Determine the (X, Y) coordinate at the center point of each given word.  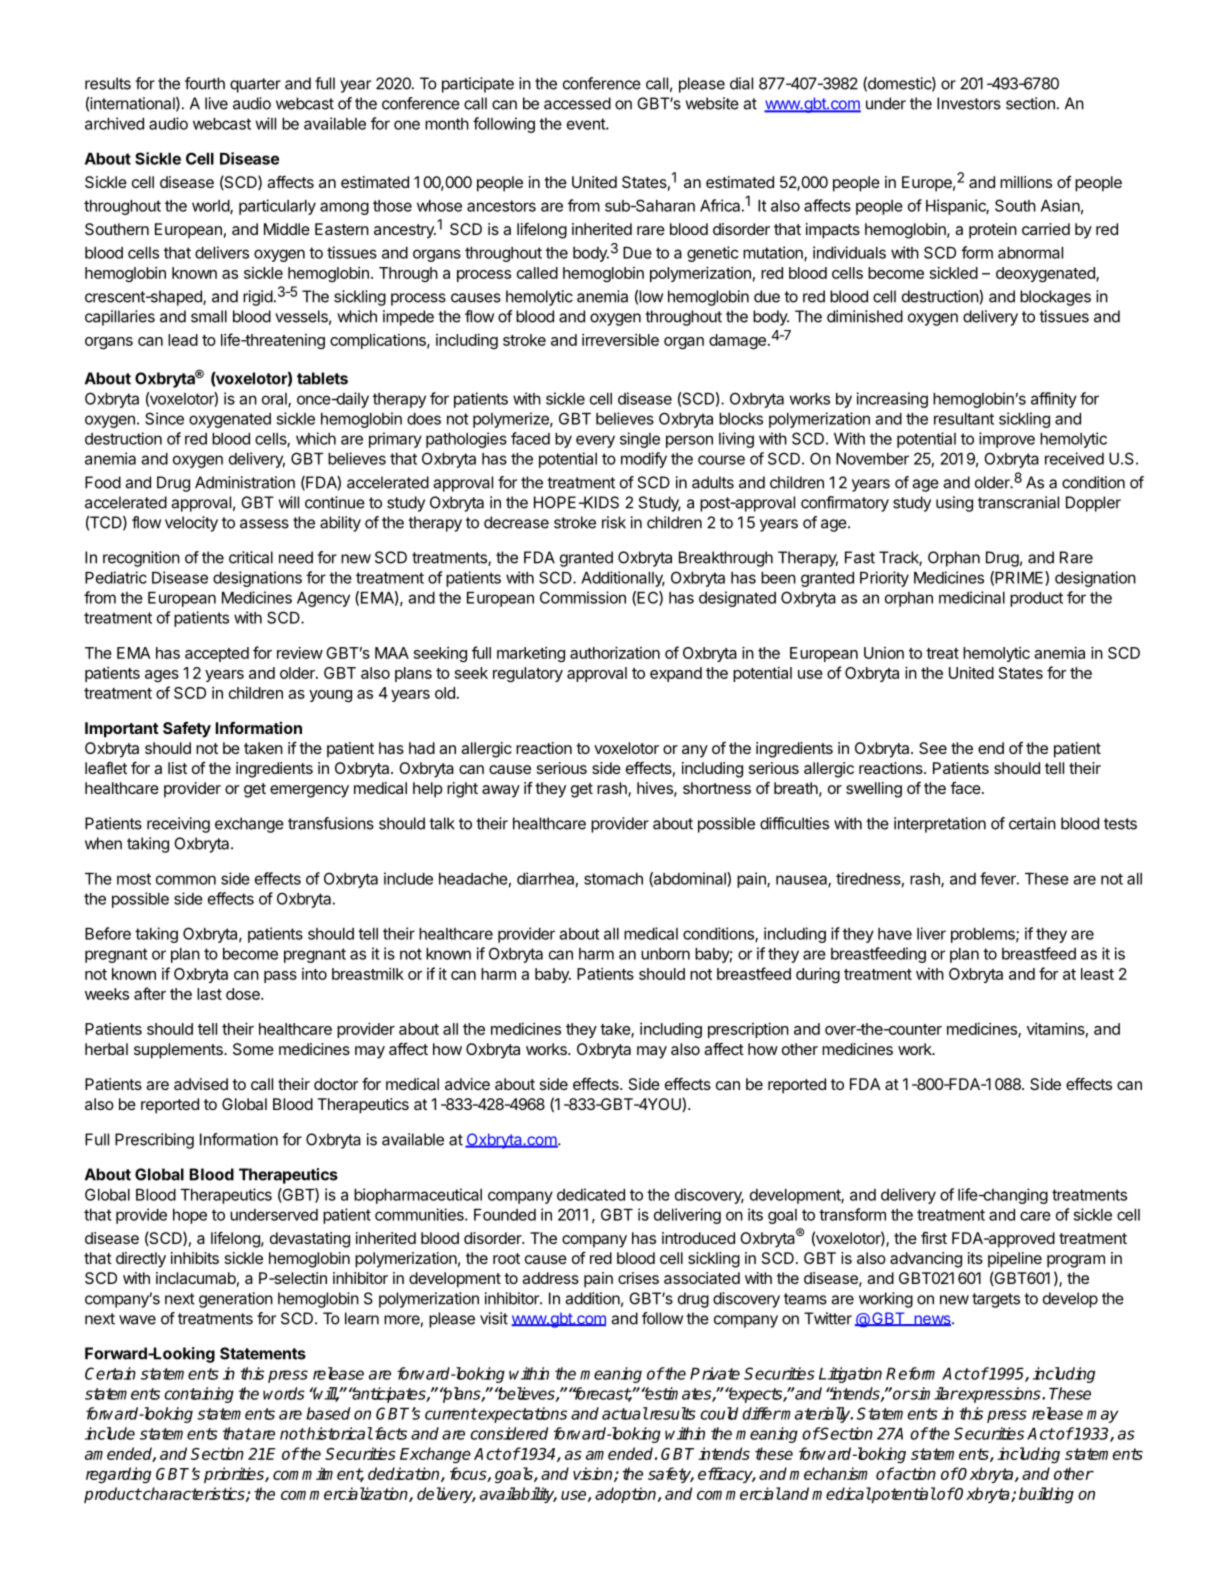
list (177, 768)
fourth (205, 83)
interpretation (940, 825)
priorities (235, 1475)
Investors (969, 103)
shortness (717, 788)
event (587, 124)
